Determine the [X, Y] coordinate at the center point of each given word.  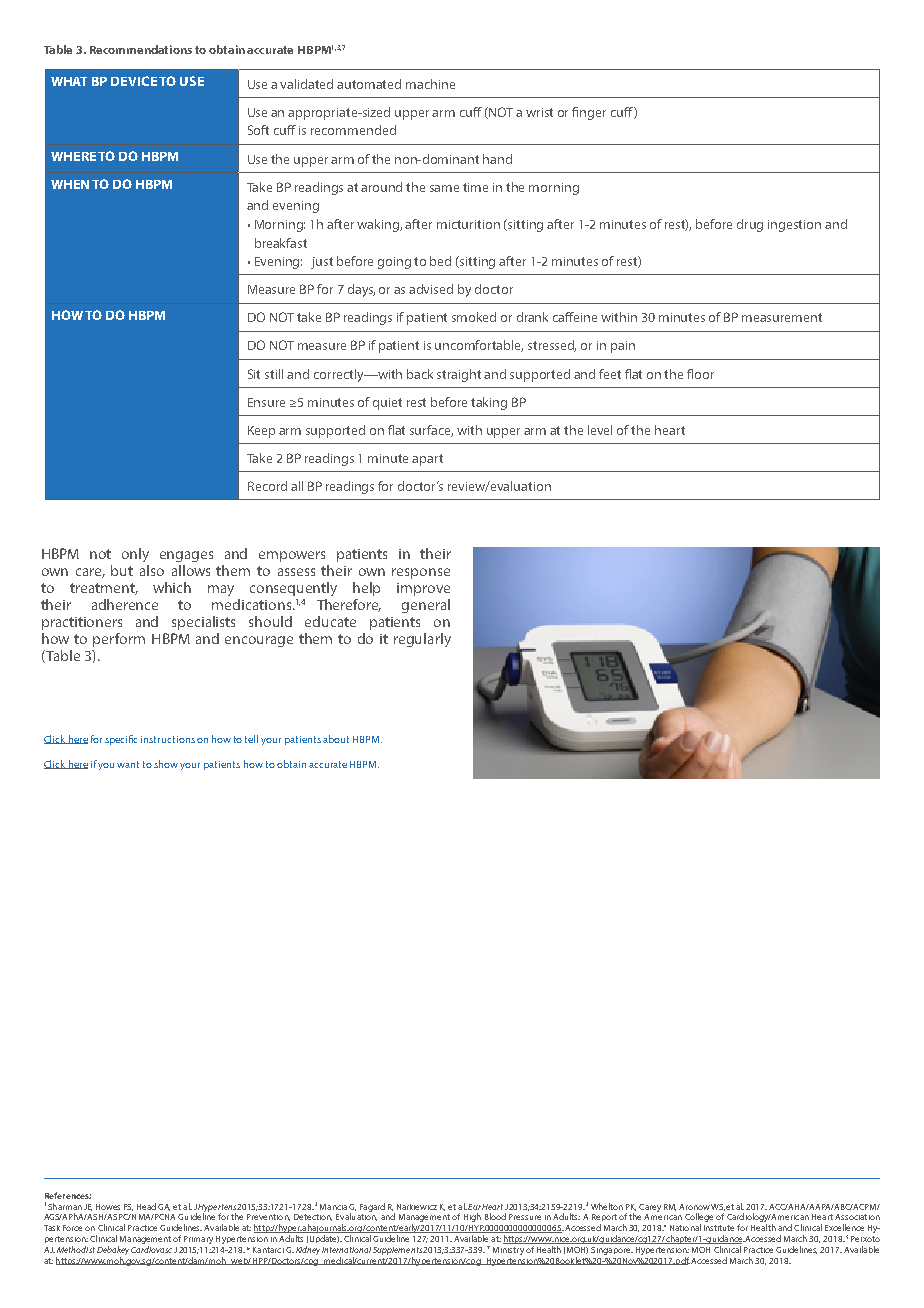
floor [700, 374]
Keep [261, 432]
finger [589, 113]
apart [427, 460]
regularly [422, 640]
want [128, 764]
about [336, 739]
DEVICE [134, 81]
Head [146, 1206]
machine [430, 84]
